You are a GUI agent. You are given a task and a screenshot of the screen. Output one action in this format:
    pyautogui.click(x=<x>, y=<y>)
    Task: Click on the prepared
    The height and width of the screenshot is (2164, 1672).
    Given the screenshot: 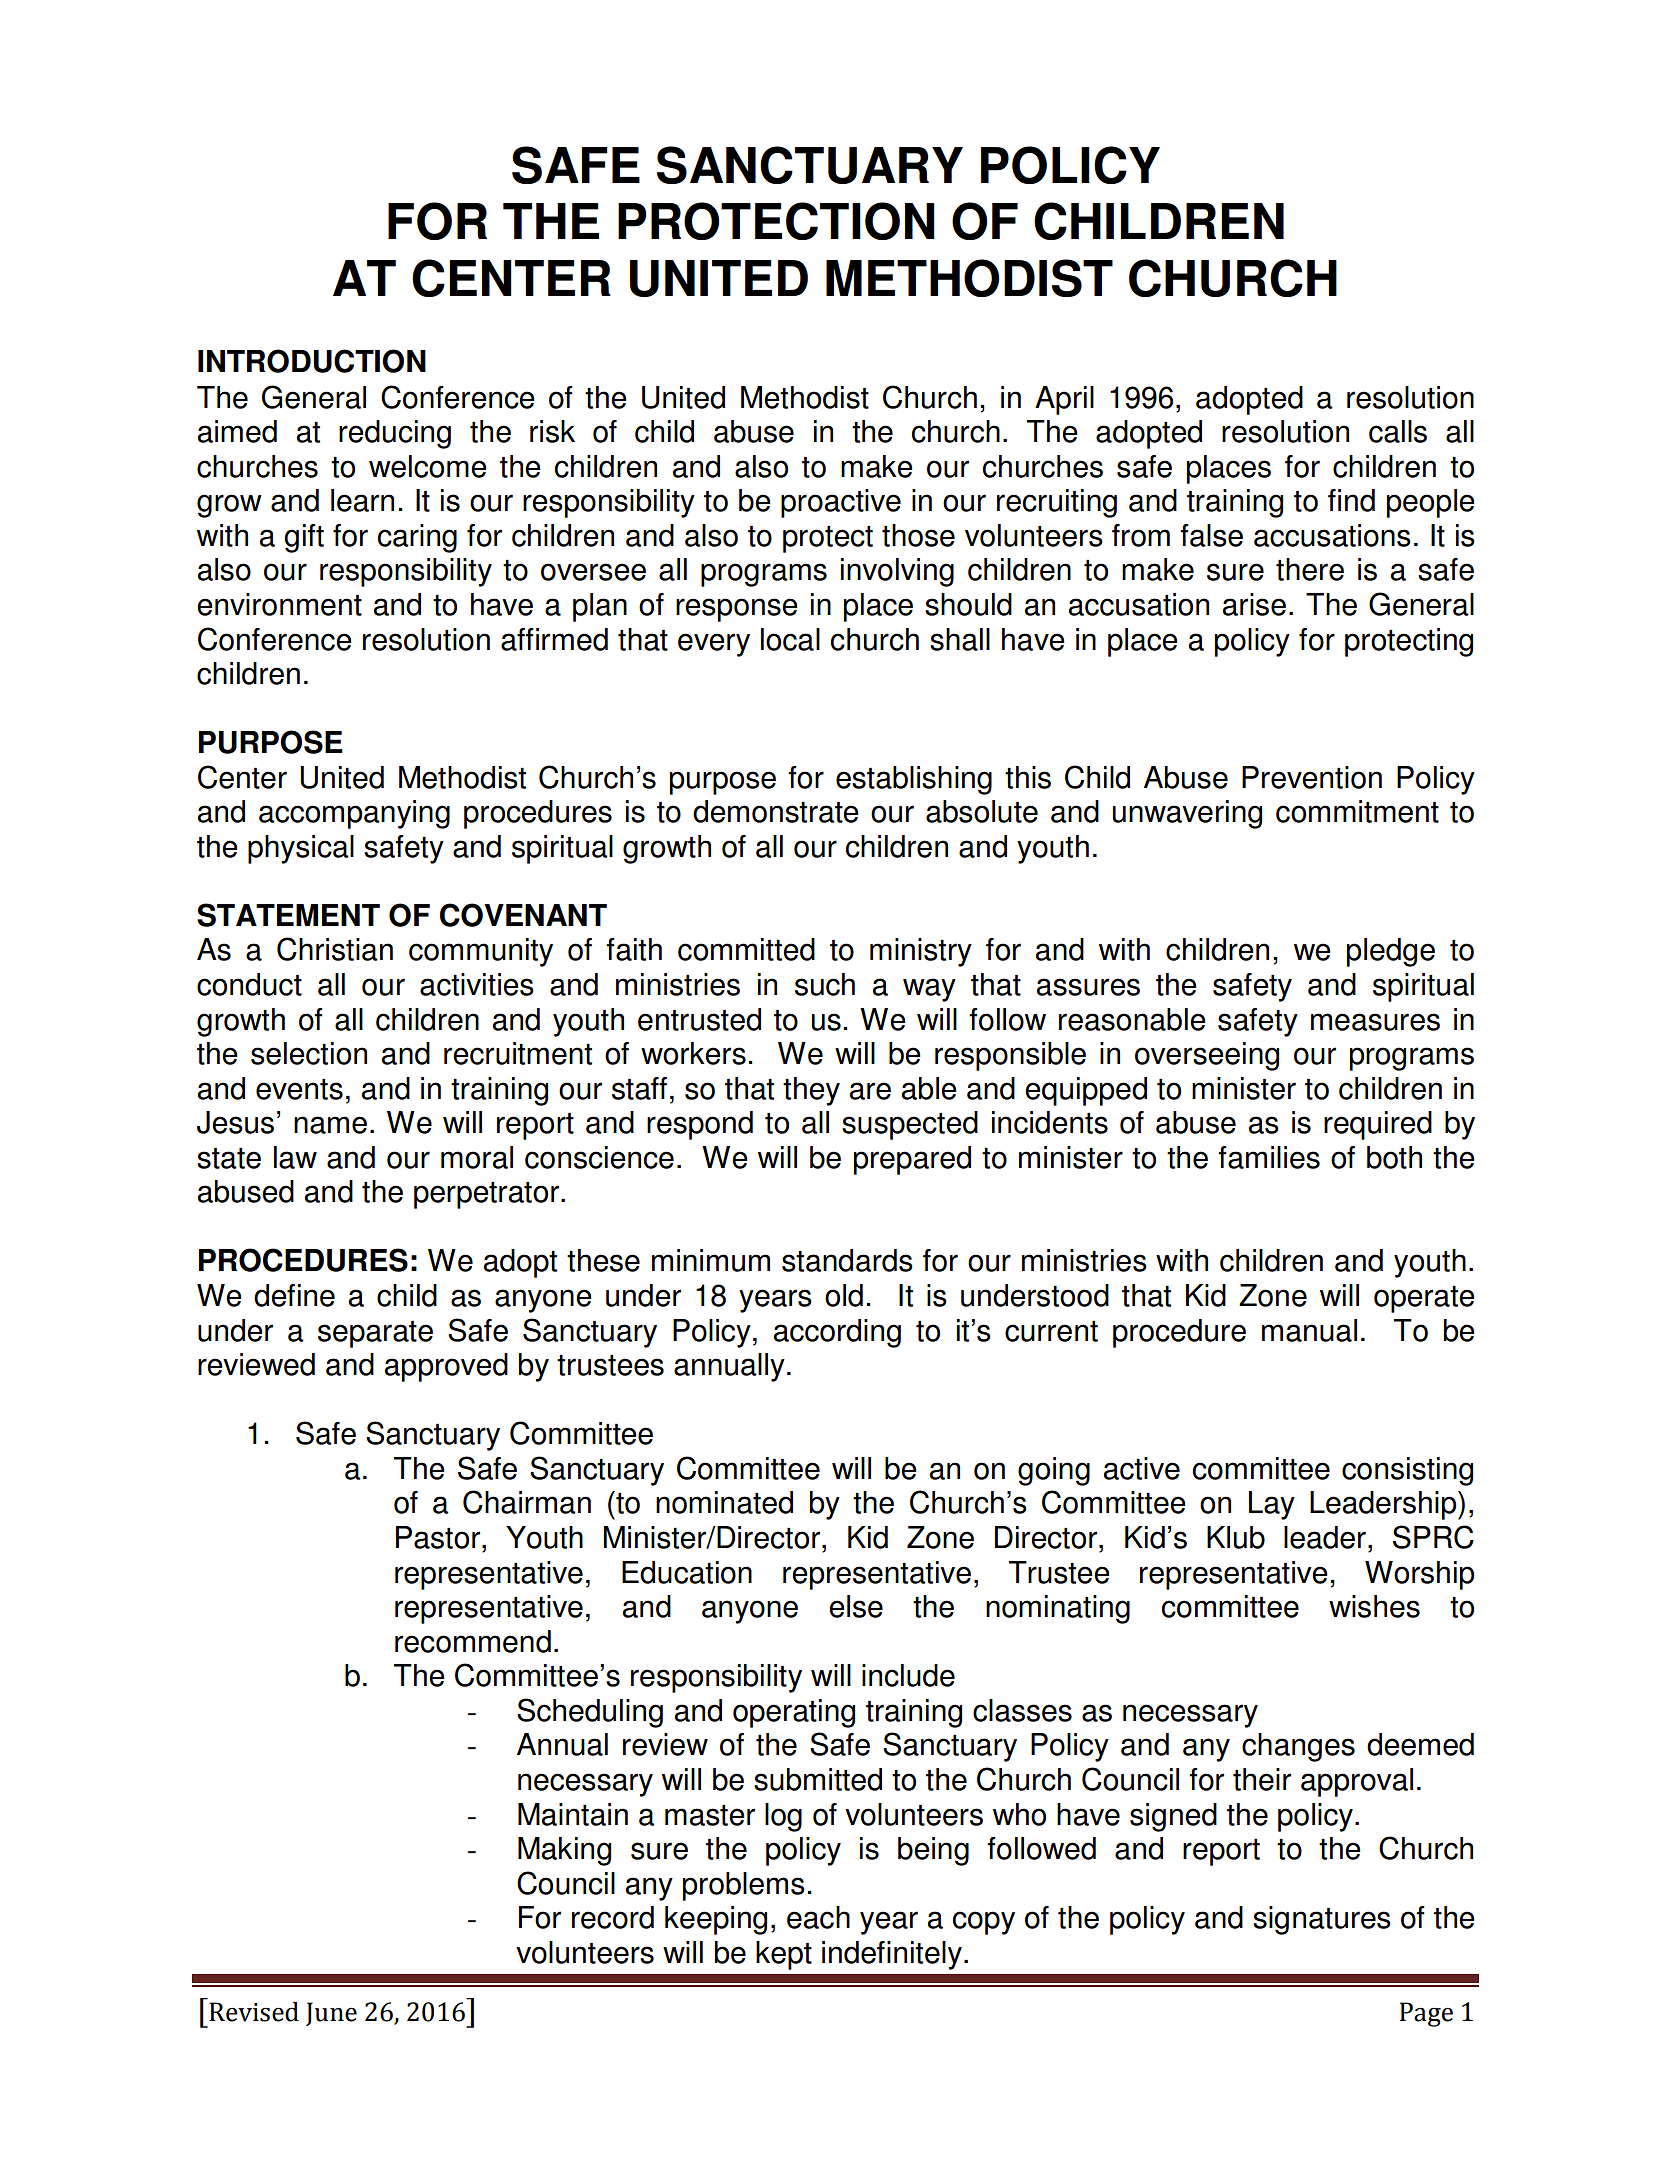 What is the action you would take?
    pyautogui.click(x=912, y=1160)
